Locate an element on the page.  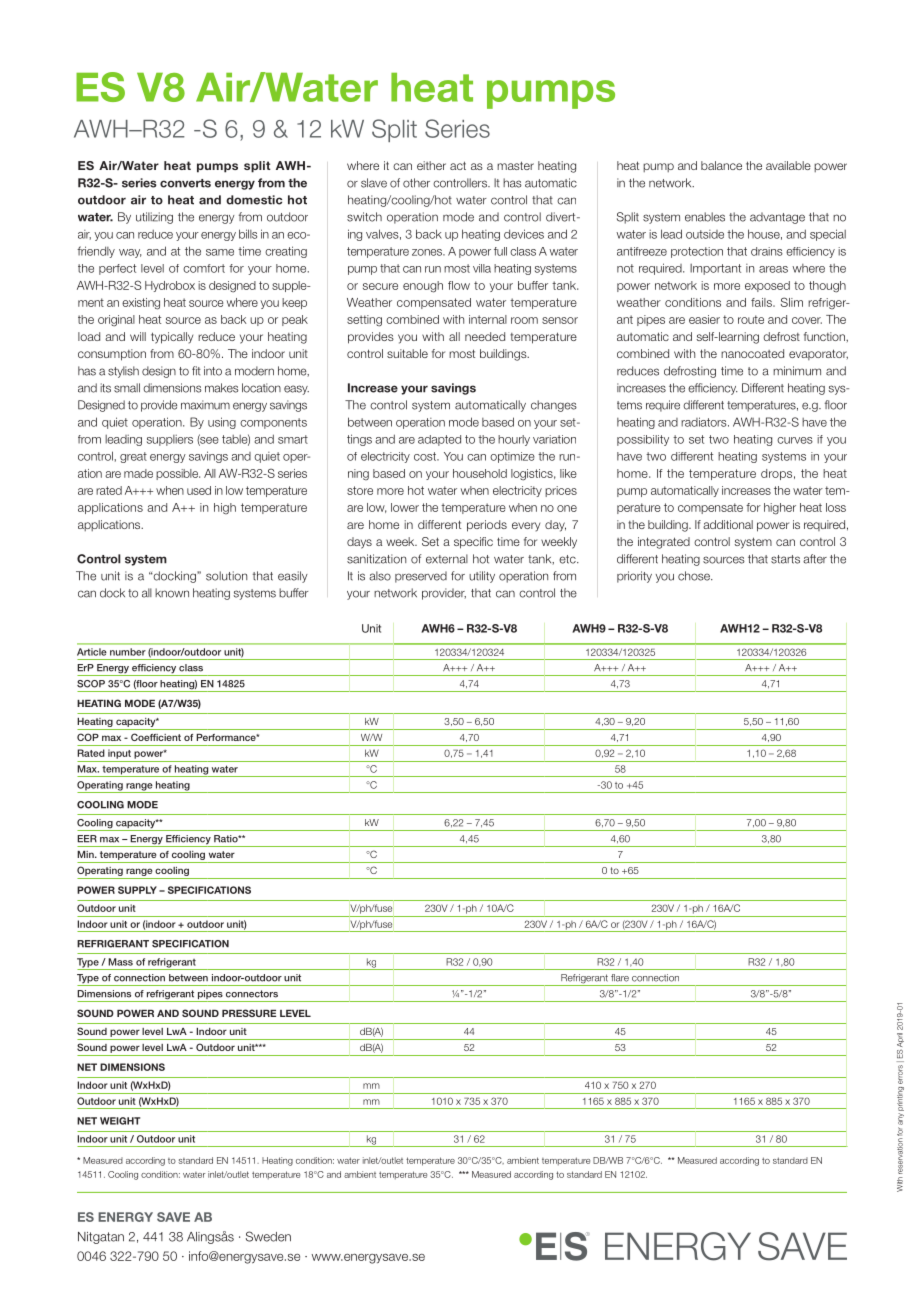
number is located at coordinates (127, 652).
